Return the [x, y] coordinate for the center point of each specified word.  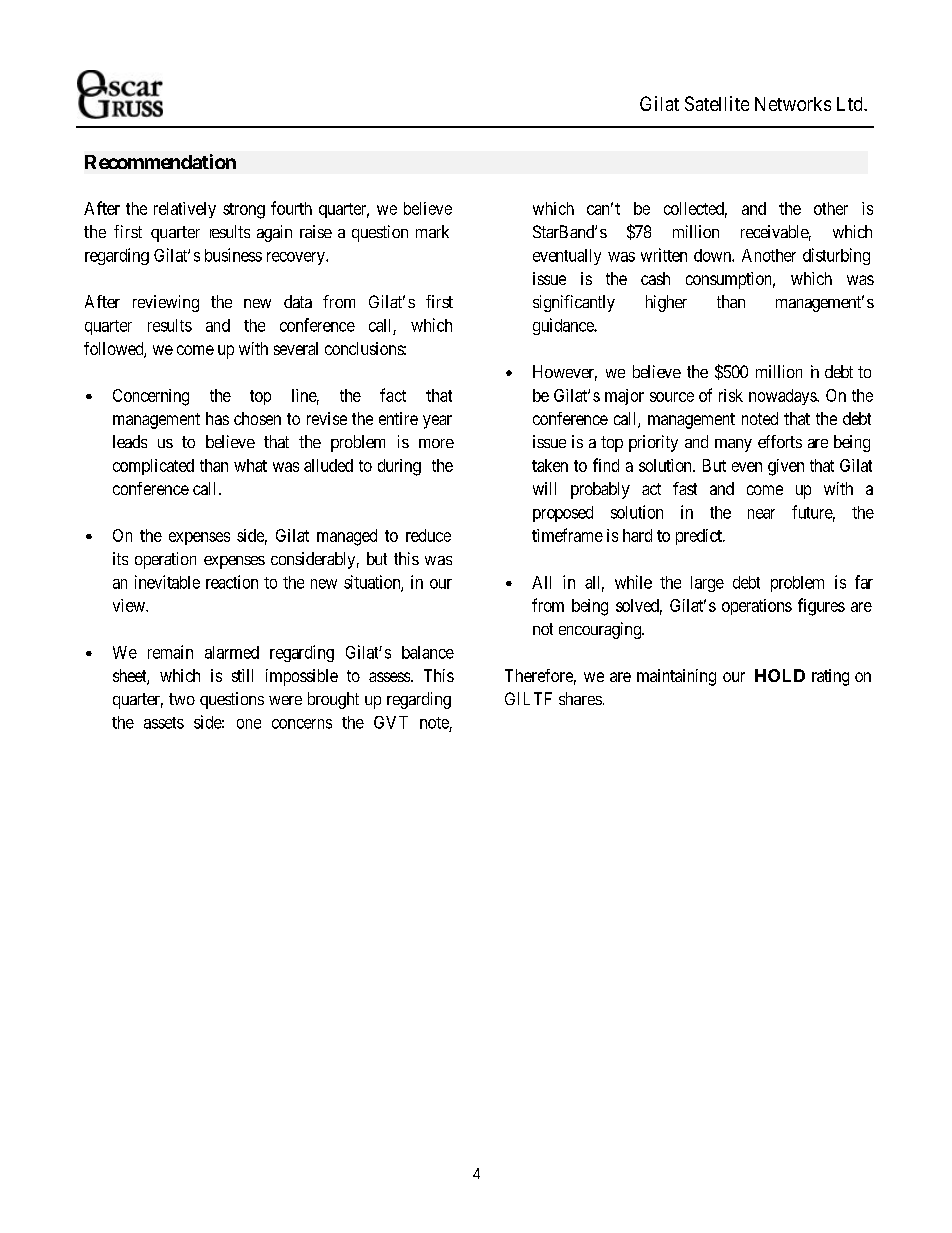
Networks [793, 104]
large [707, 584]
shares [580, 698]
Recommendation [160, 161]
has [217, 418]
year [437, 422]
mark [432, 231]
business [233, 255]
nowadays [783, 397]
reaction [232, 582]
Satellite [717, 103]
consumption [730, 280]
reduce [428, 535]
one [249, 724]
